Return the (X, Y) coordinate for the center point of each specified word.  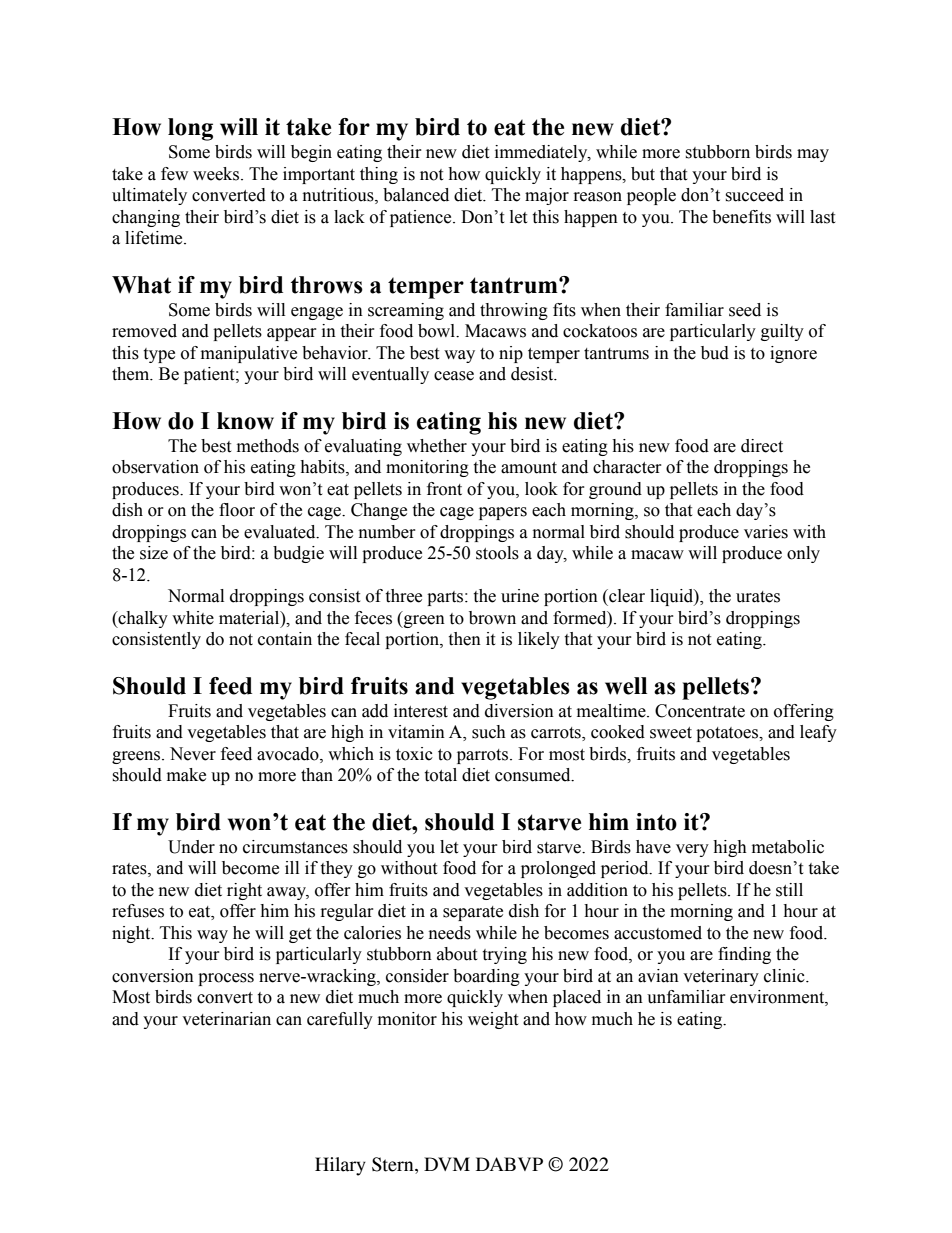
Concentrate (700, 711)
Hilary (340, 1166)
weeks (217, 174)
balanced (416, 195)
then (464, 639)
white (193, 618)
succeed (754, 195)
